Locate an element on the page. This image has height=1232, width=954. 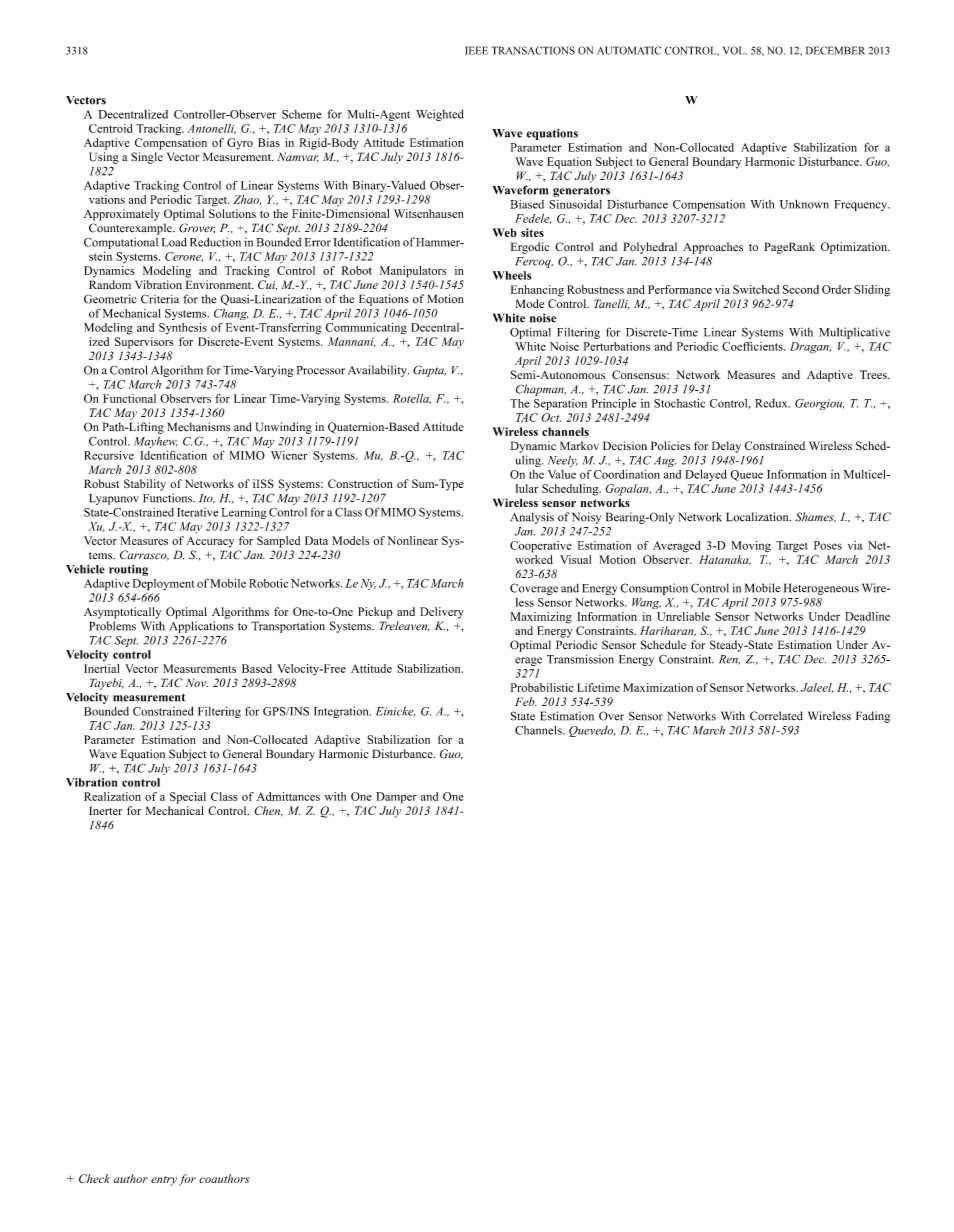
Heterogeneous is located at coordinates (821, 589).
